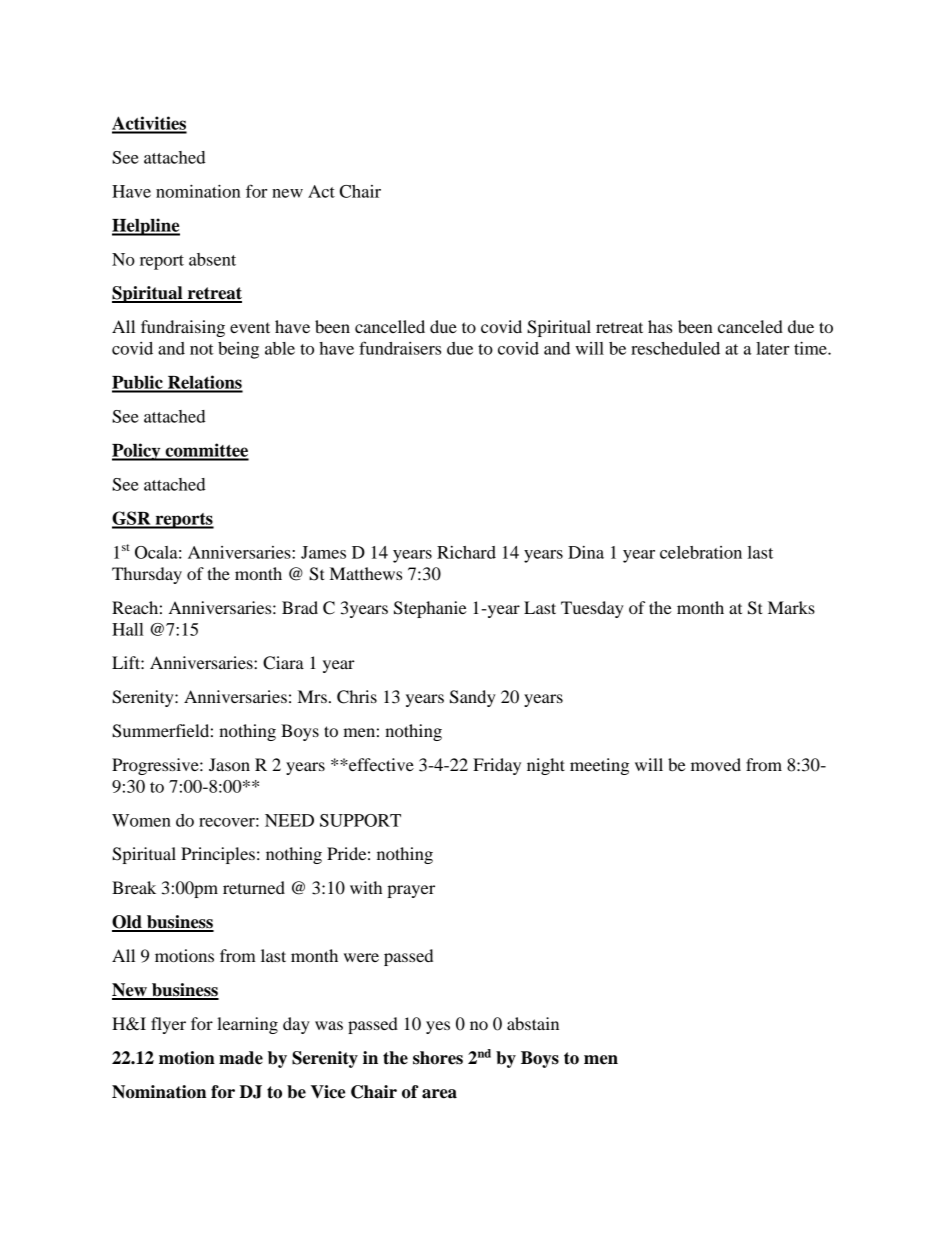 The height and width of the document is (1233, 952). I want to click on shores, so click(438, 1058).
